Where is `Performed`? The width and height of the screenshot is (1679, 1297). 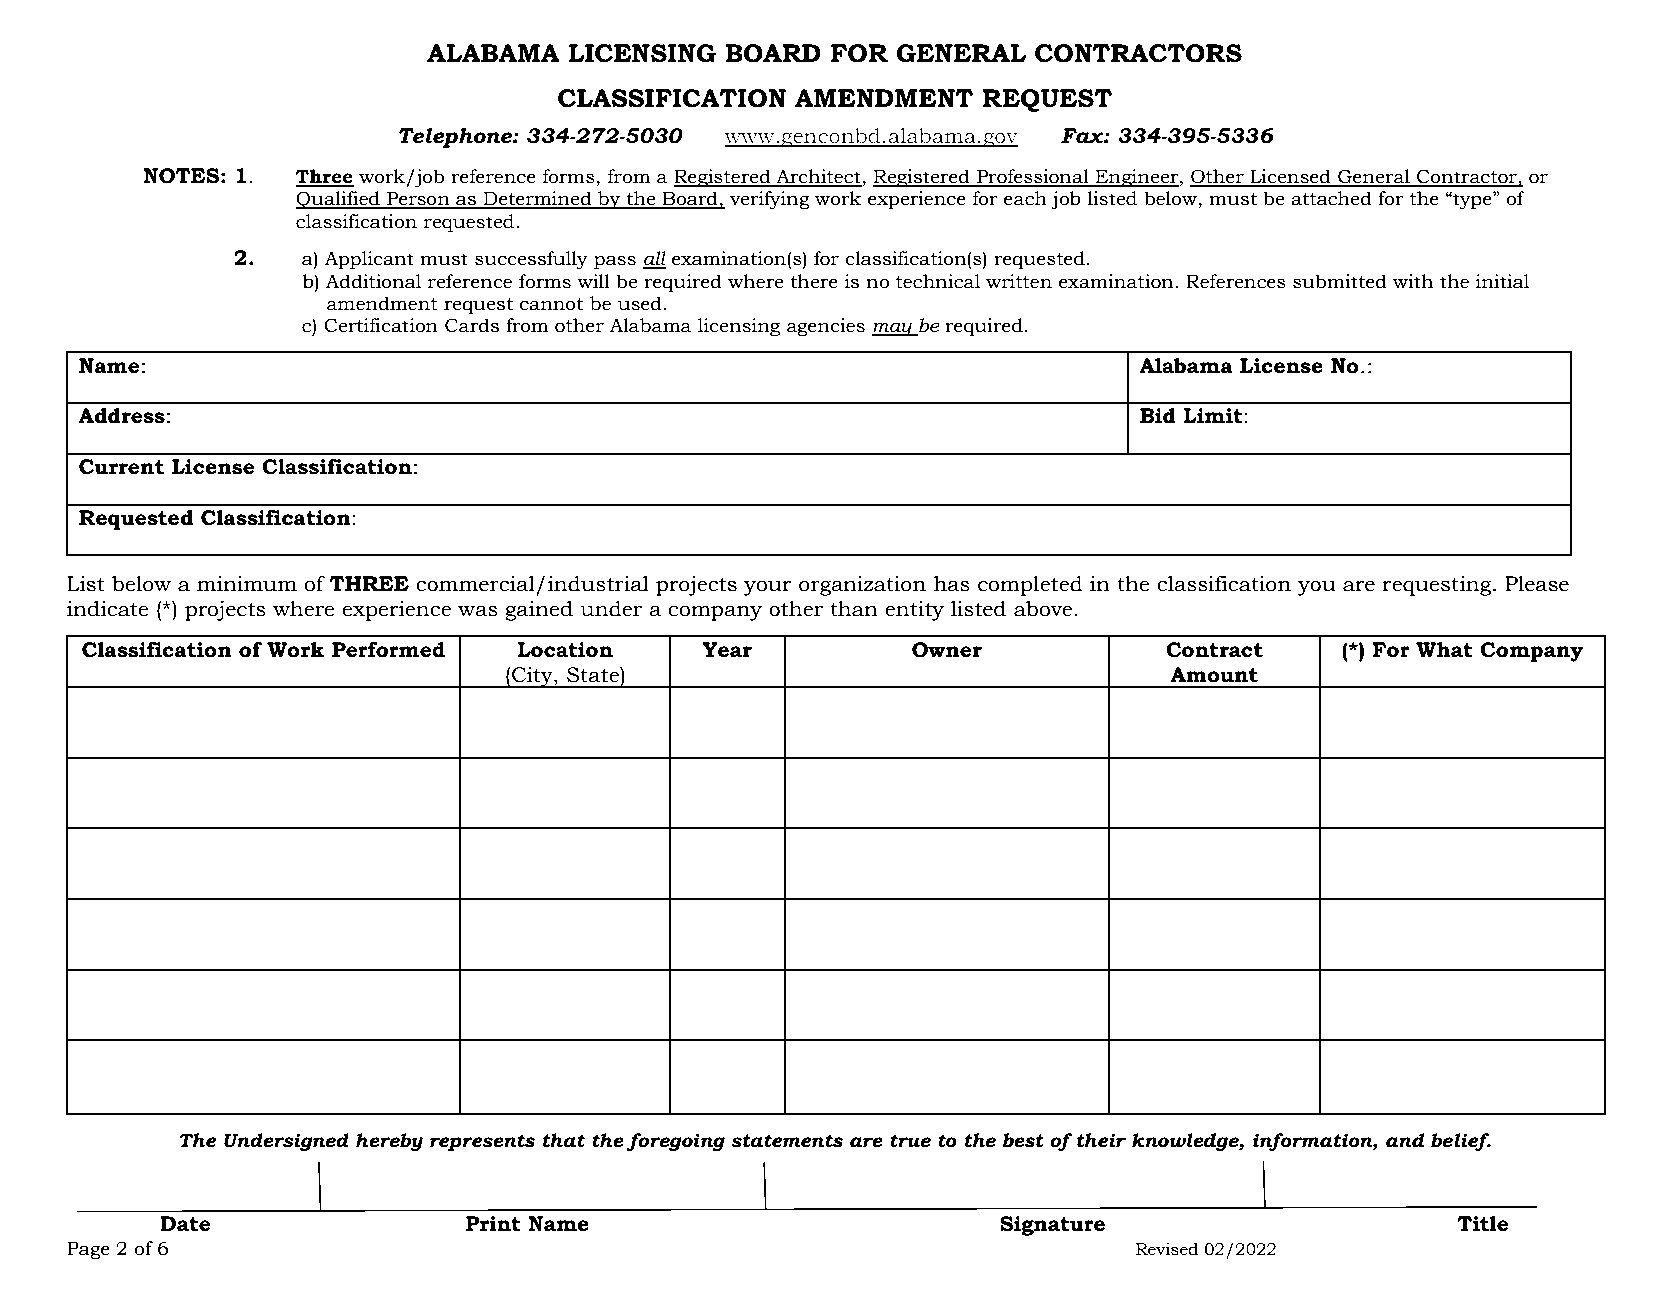
Performed is located at coordinates (388, 650).
